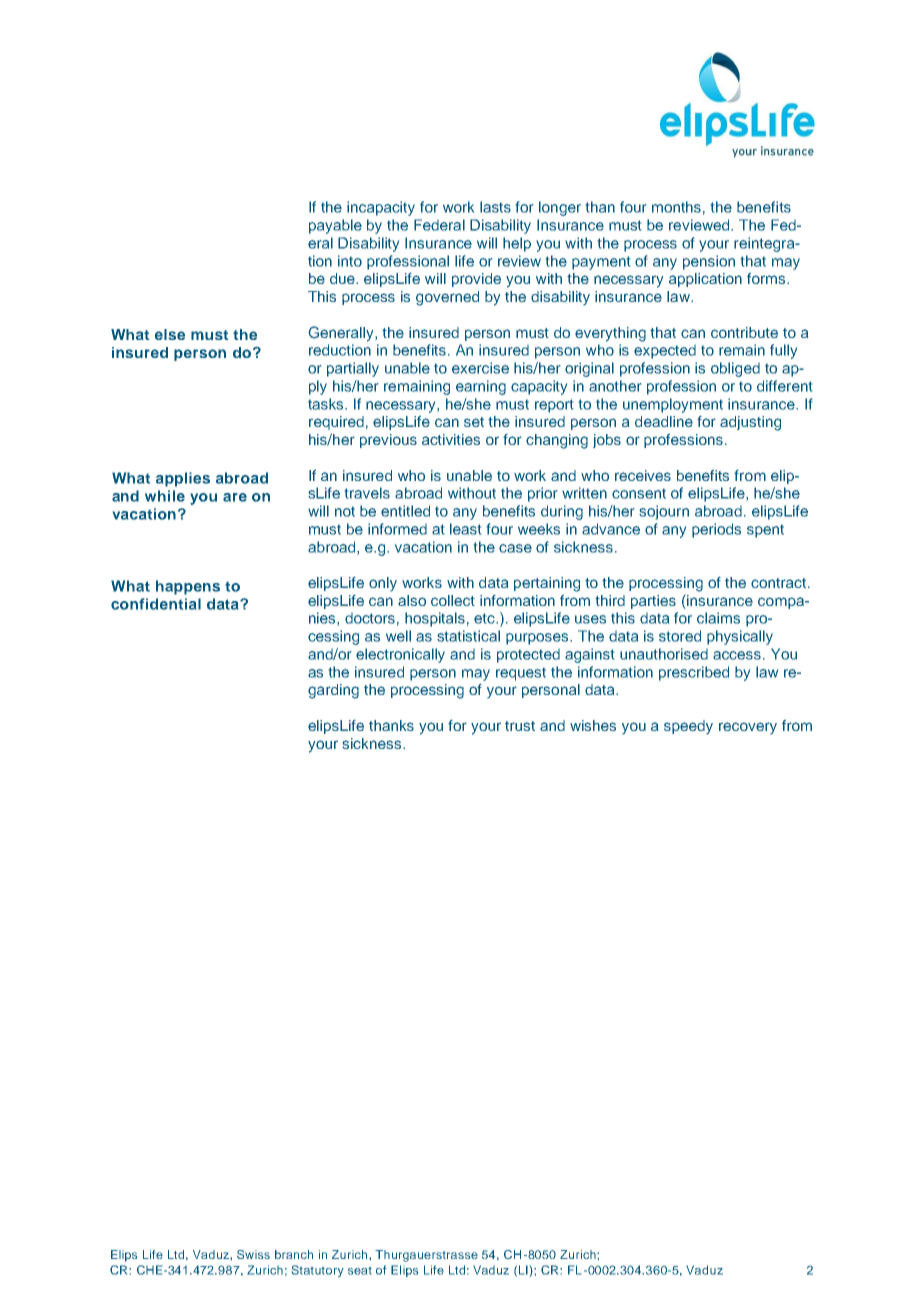  Describe the element at coordinates (520, 726) in the image. I see `trust` at that location.
